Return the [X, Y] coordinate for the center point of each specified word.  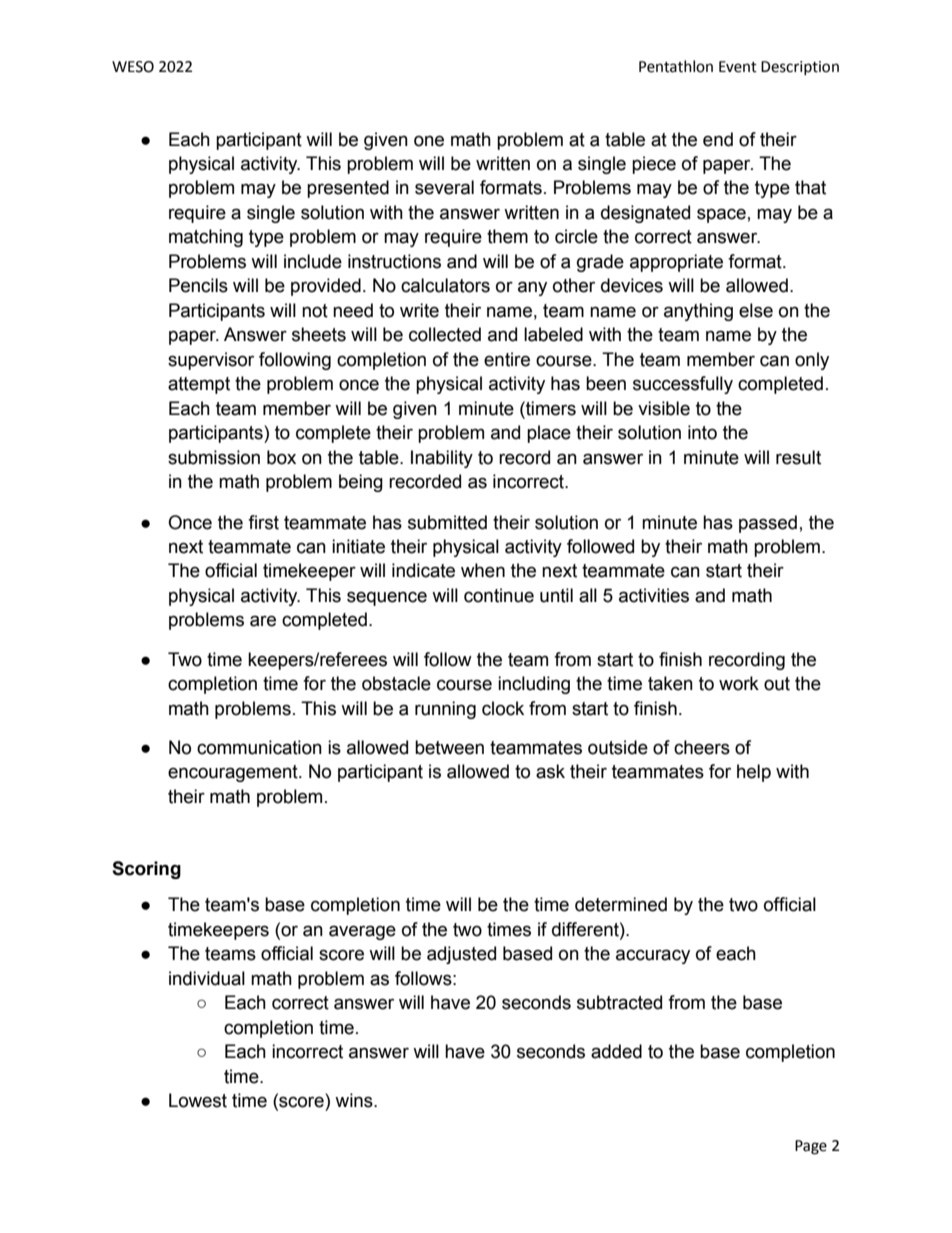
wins [355, 1100]
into [702, 432]
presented [348, 189]
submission [214, 457]
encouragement [234, 773]
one [429, 141]
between [449, 747]
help [754, 773]
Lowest [198, 1100]
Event [738, 67]
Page [811, 1147]
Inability [442, 459]
